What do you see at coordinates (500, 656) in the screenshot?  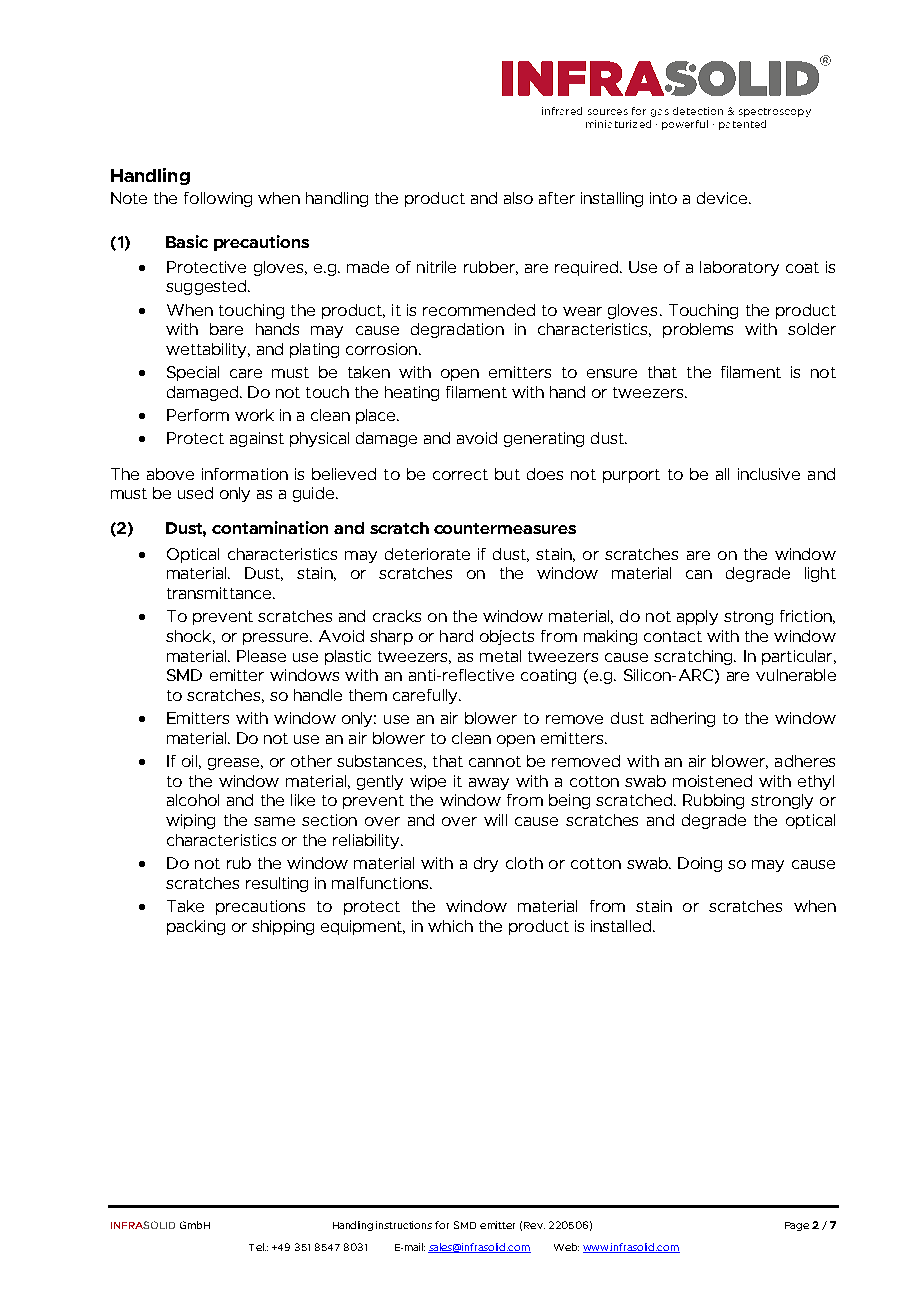 I see `metal` at bounding box center [500, 656].
